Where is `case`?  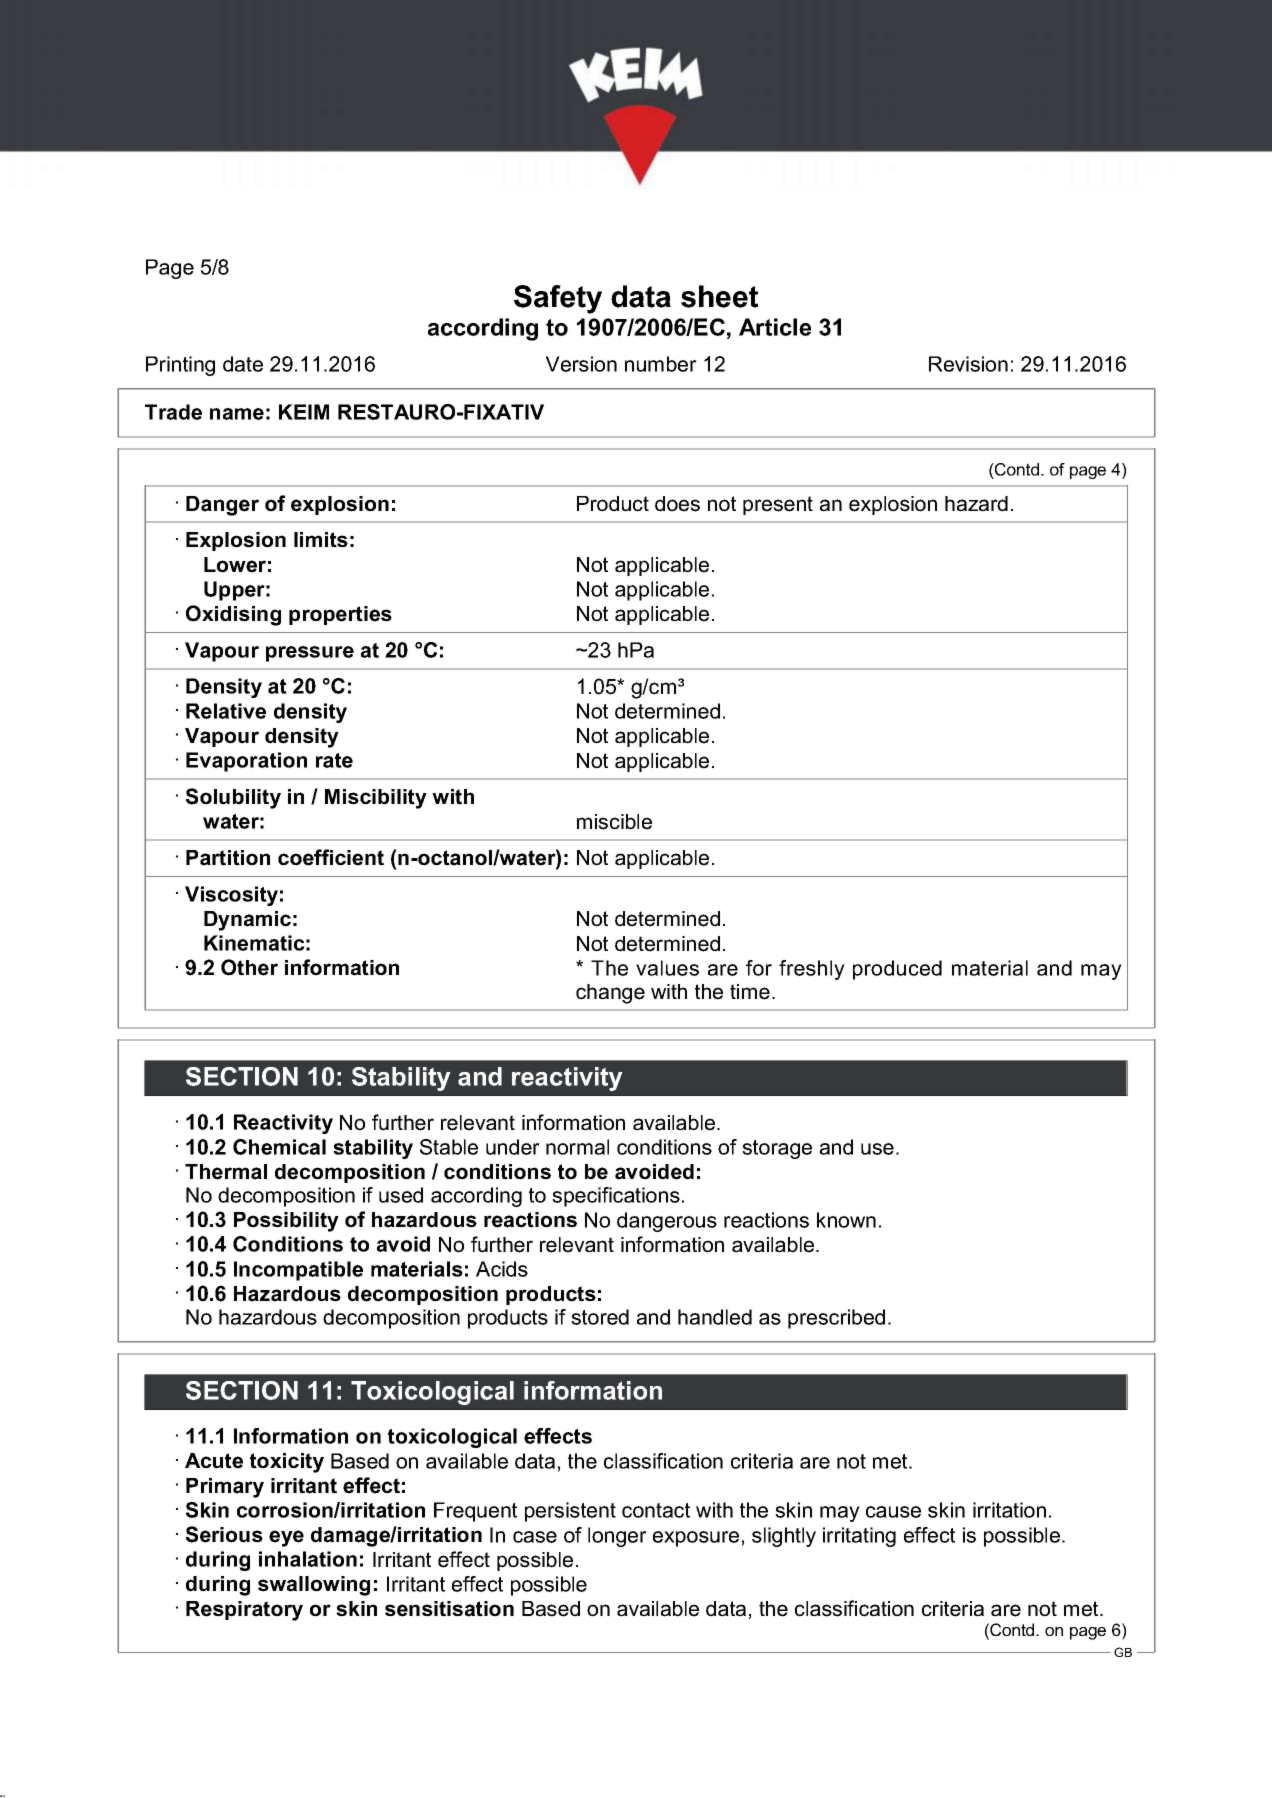
case is located at coordinates (535, 1537).
